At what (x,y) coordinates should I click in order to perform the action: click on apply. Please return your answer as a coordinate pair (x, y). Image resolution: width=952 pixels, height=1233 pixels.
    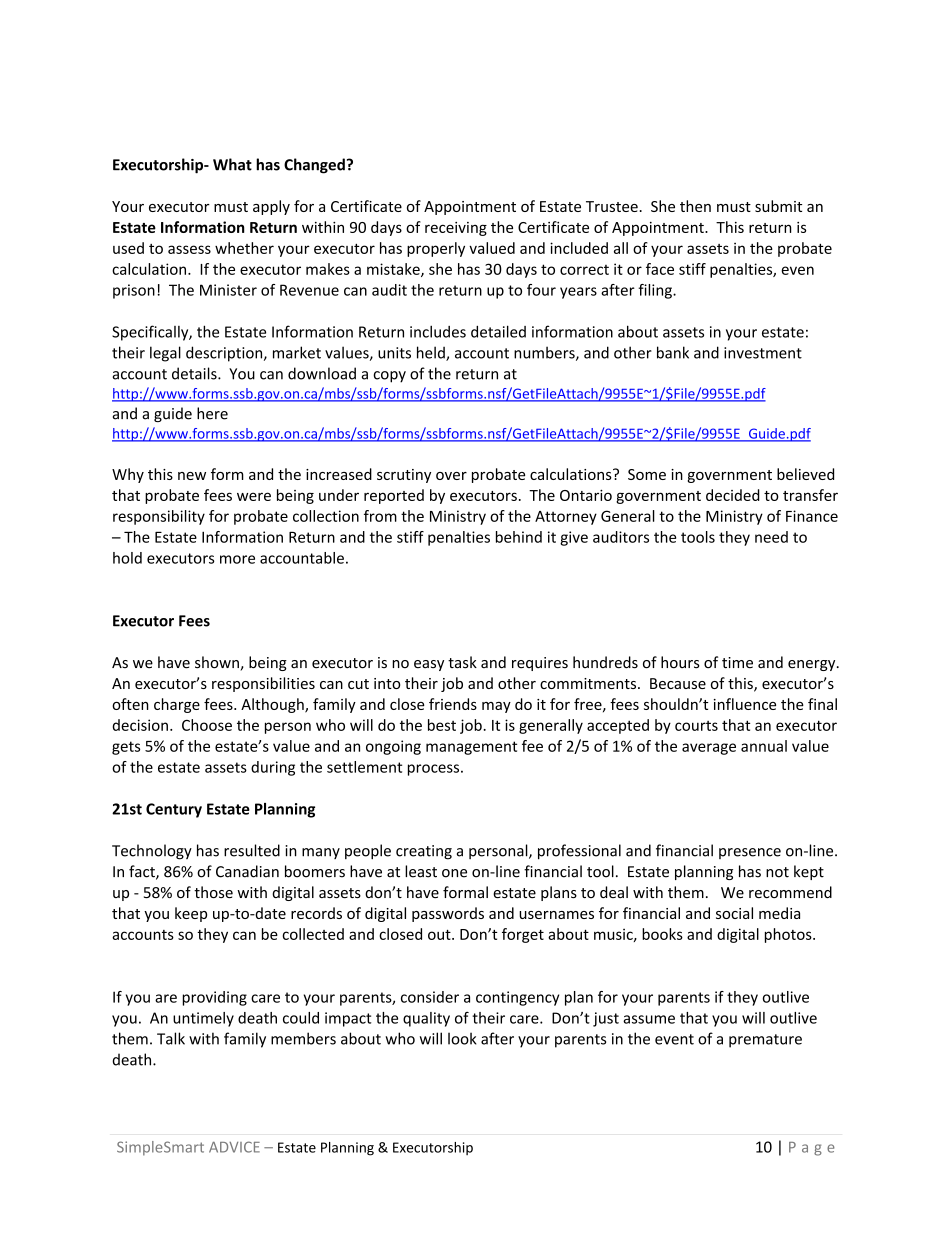
    Looking at the image, I should click on (271, 207).
